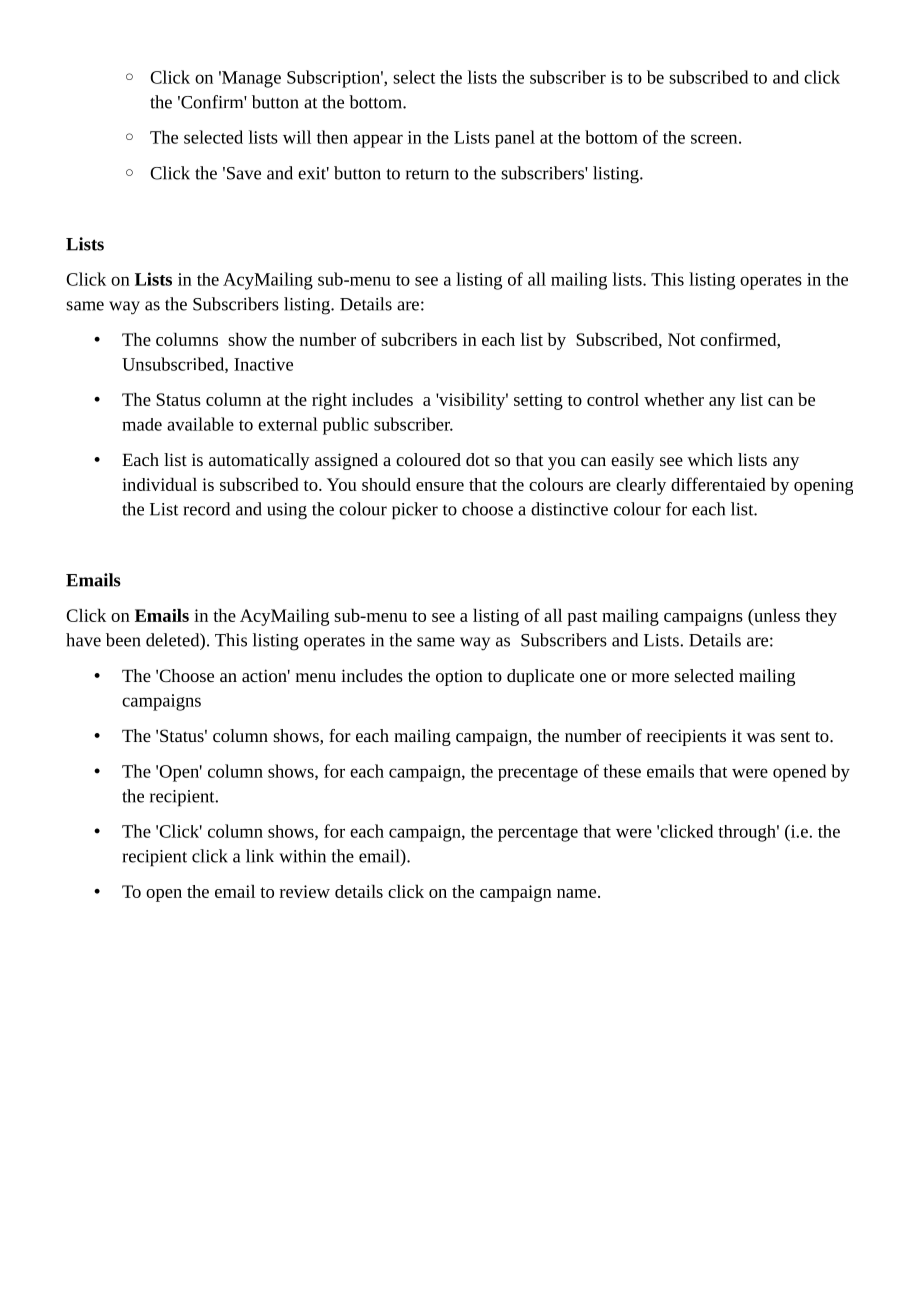  I want to click on Inactive, so click(263, 364).
